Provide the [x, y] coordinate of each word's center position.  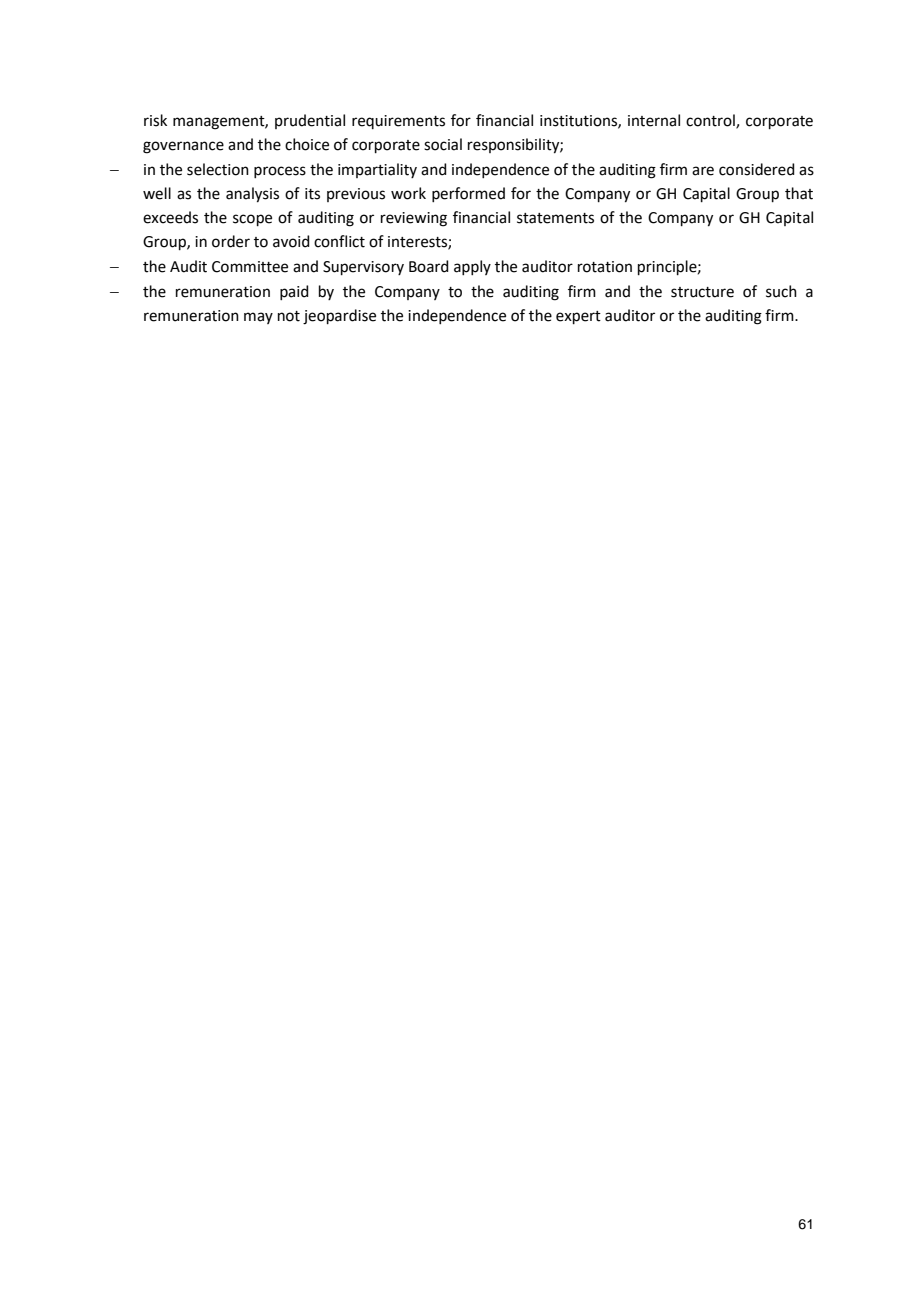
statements [555, 218]
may [258, 318]
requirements [398, 122]
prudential [310, 121]
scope [252, 220]
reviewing [414, 219]
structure [702, 292]
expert [578, 317]
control [711, 121]
